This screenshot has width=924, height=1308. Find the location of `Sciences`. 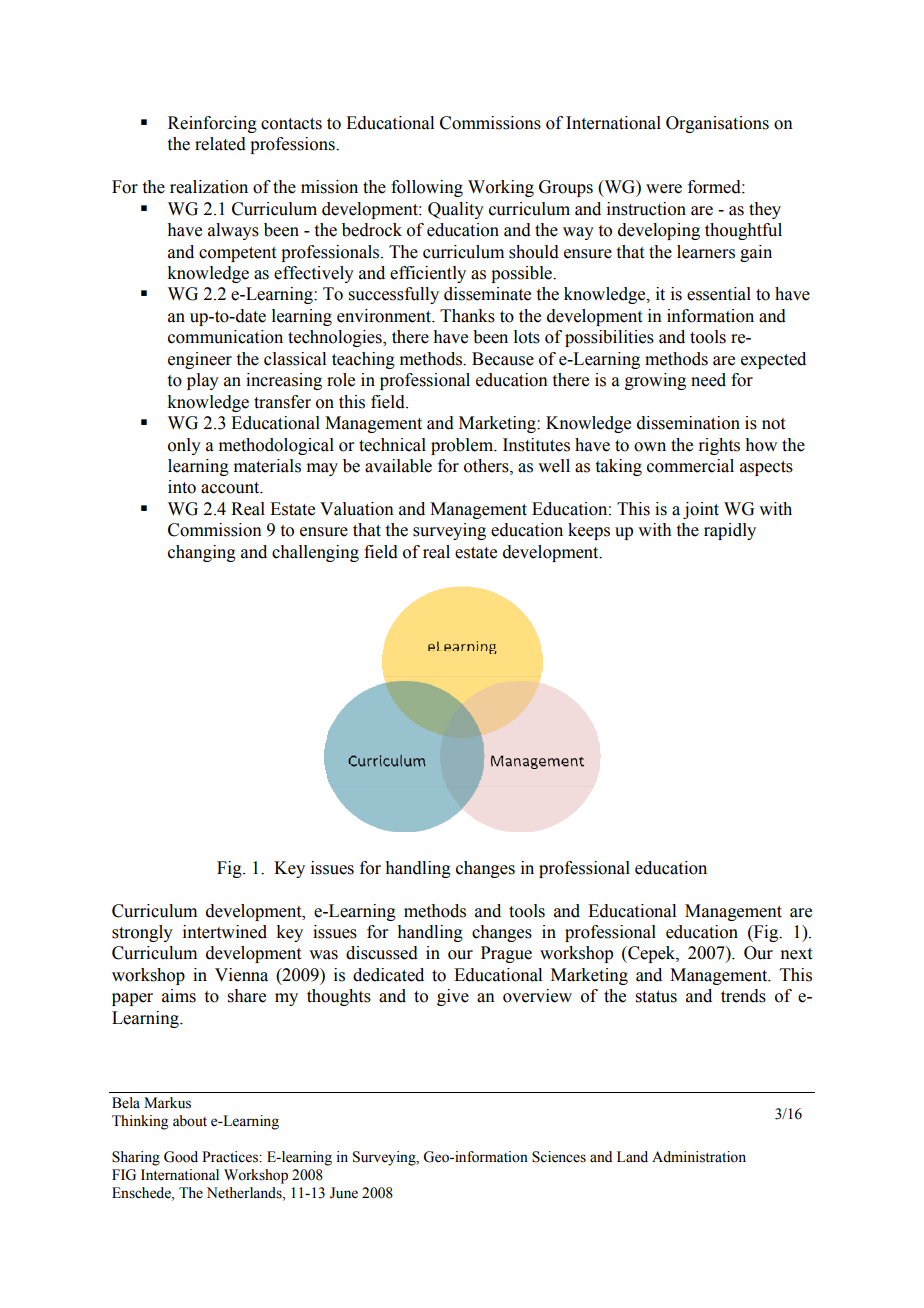

Sciences is located at coordinates (559, 1157).
